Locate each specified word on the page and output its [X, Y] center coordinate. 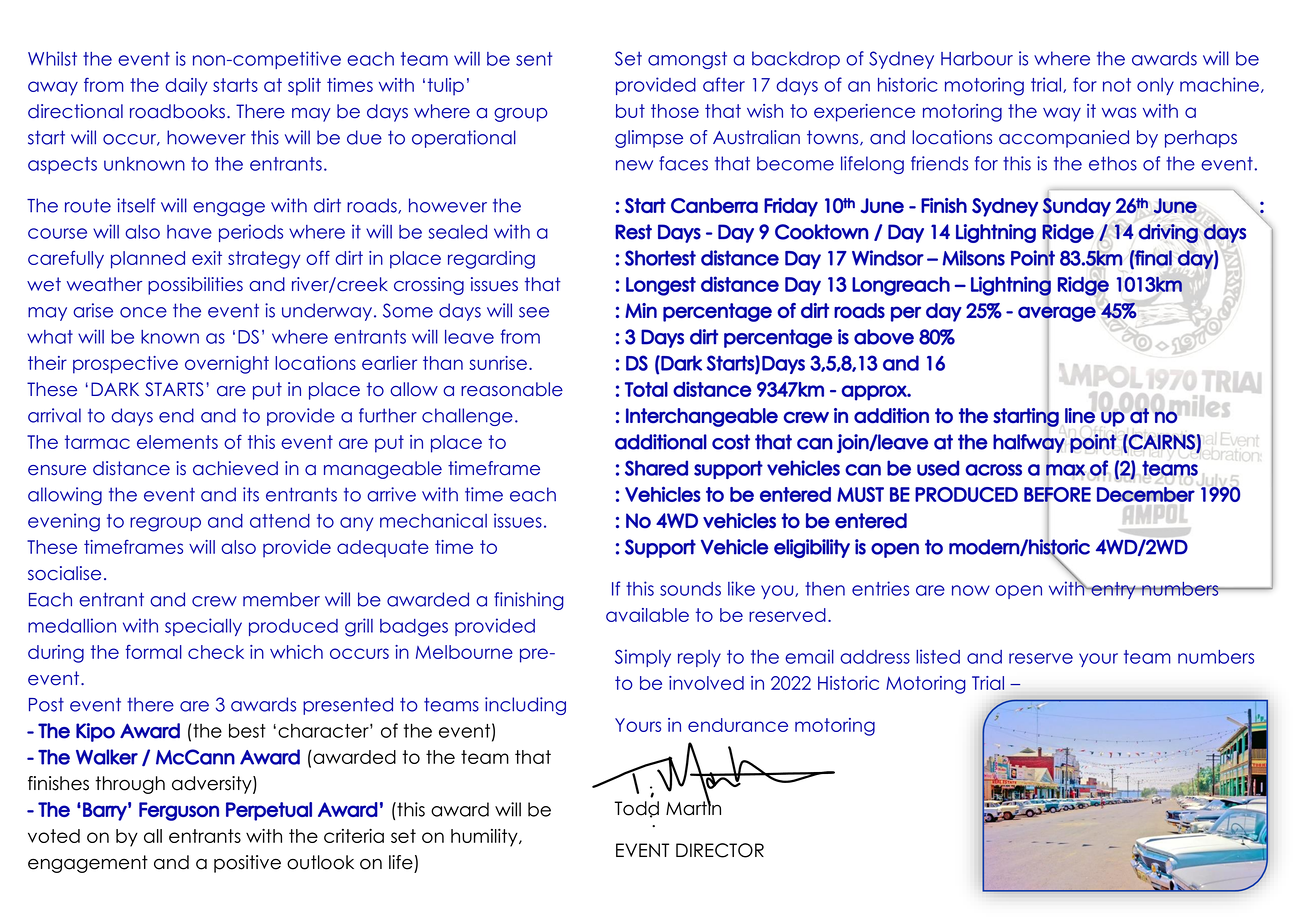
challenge [467, 417]
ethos [1113, 163]
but [630, 111]
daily [186, 87]
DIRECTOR [720, 850]
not [1117, 85]
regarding [491, 260]
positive [247, 864]
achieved [235, 468]
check [216, 652]
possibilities [195, 286]
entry [1113, 590]
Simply [643, 658]
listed [938, 656]
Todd [636, 809]
